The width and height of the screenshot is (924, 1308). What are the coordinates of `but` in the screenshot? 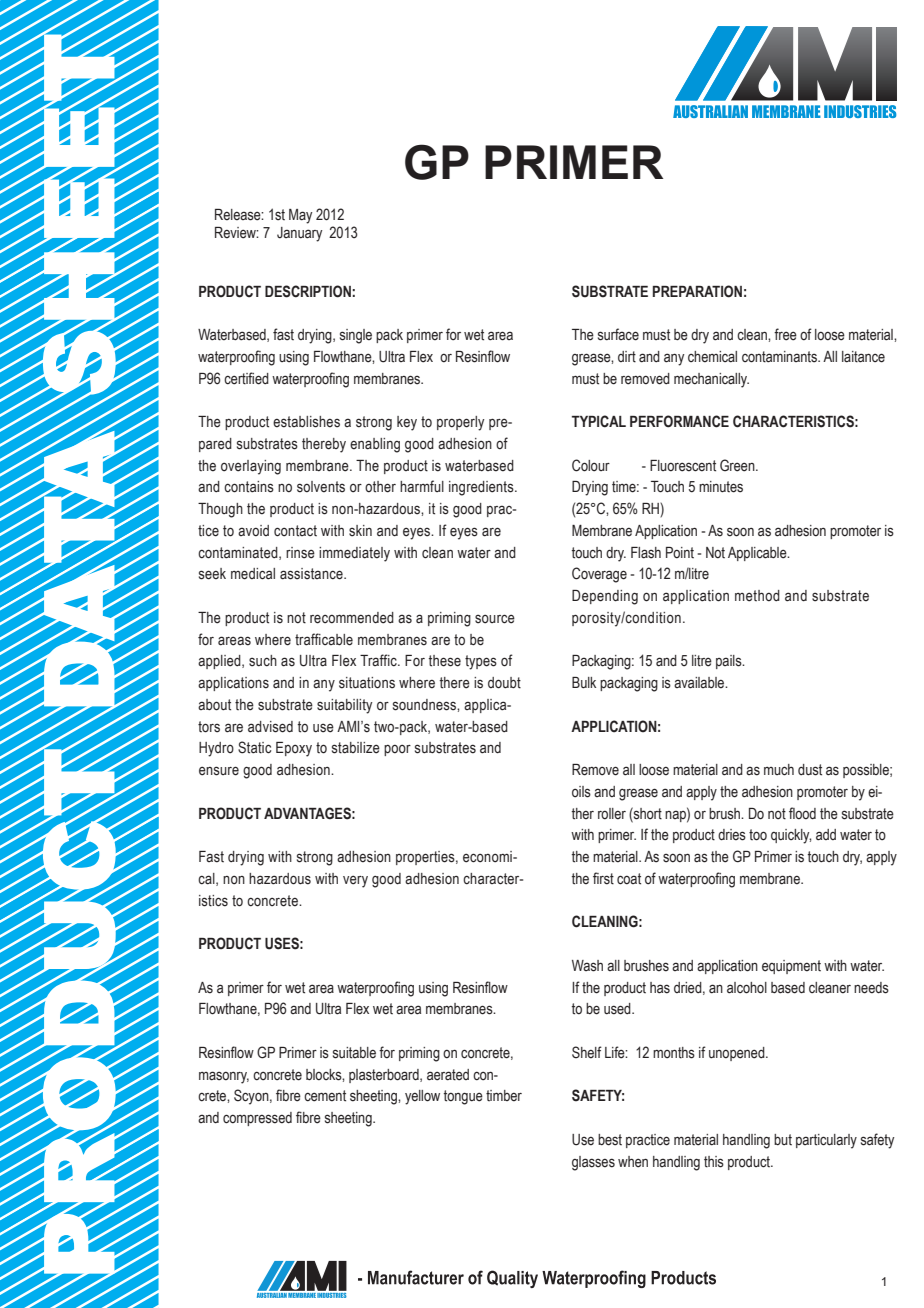 It's located at (783, 1139).
